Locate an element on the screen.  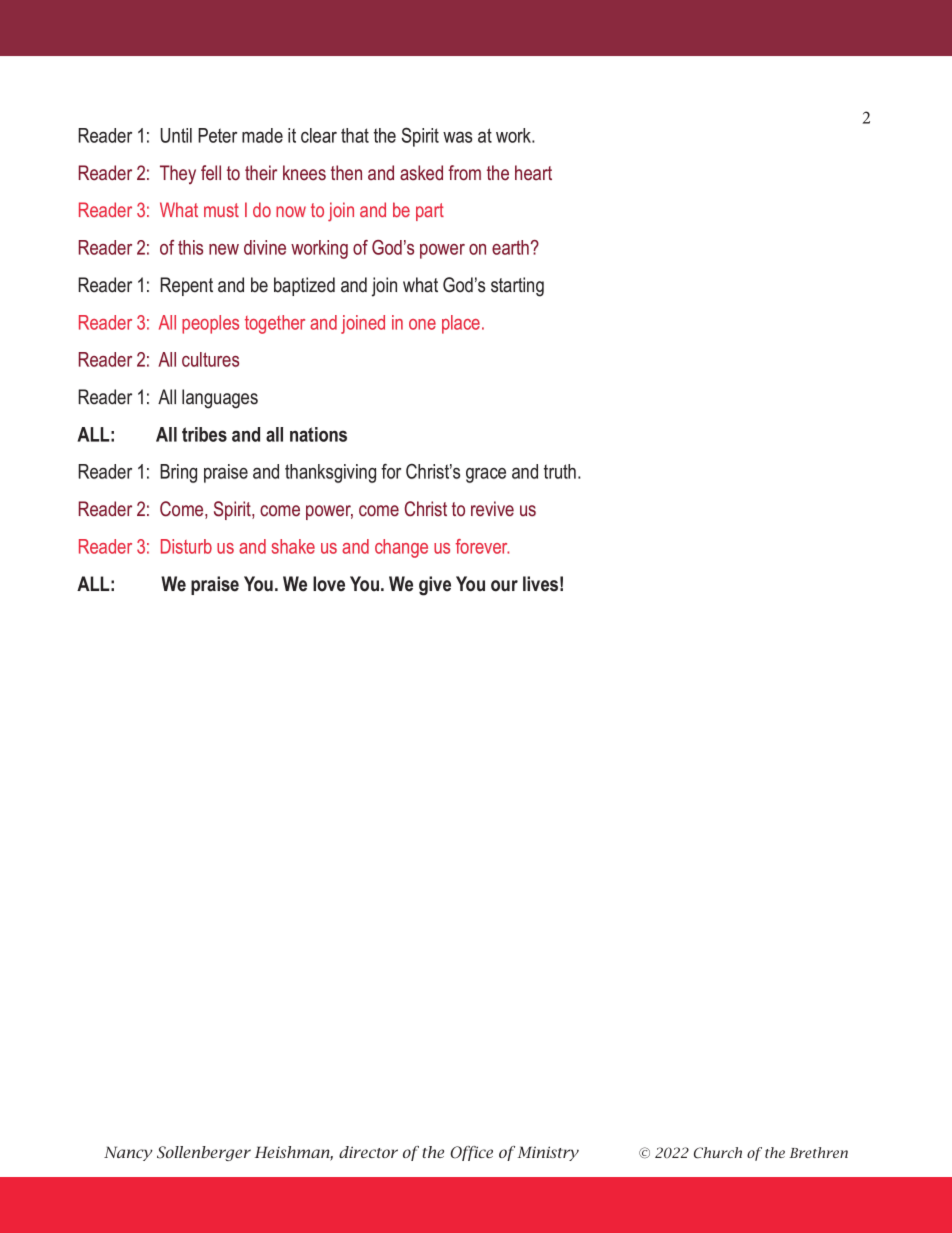
from is located at coordinates (464, 173).
